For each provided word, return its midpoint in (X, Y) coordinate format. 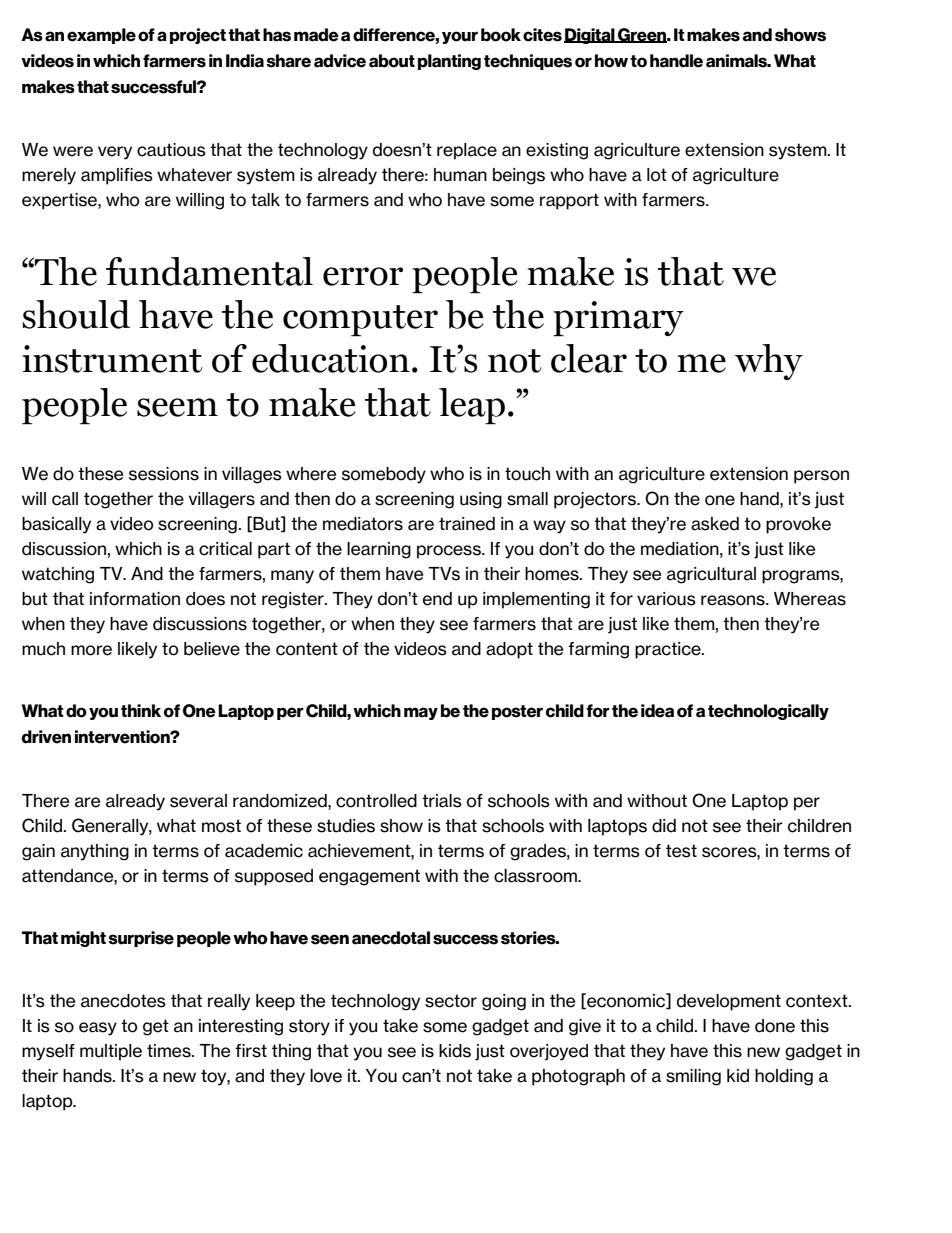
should (76, 314)
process (450, 552)
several (198, 801)
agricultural (711, 575)
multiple (111, 1052)
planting (449, 62)
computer (360, 321)
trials (442, 801)
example (101, 36)
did (664, 826)
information (135, 599)
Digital (590, 36)
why (769, 362)
